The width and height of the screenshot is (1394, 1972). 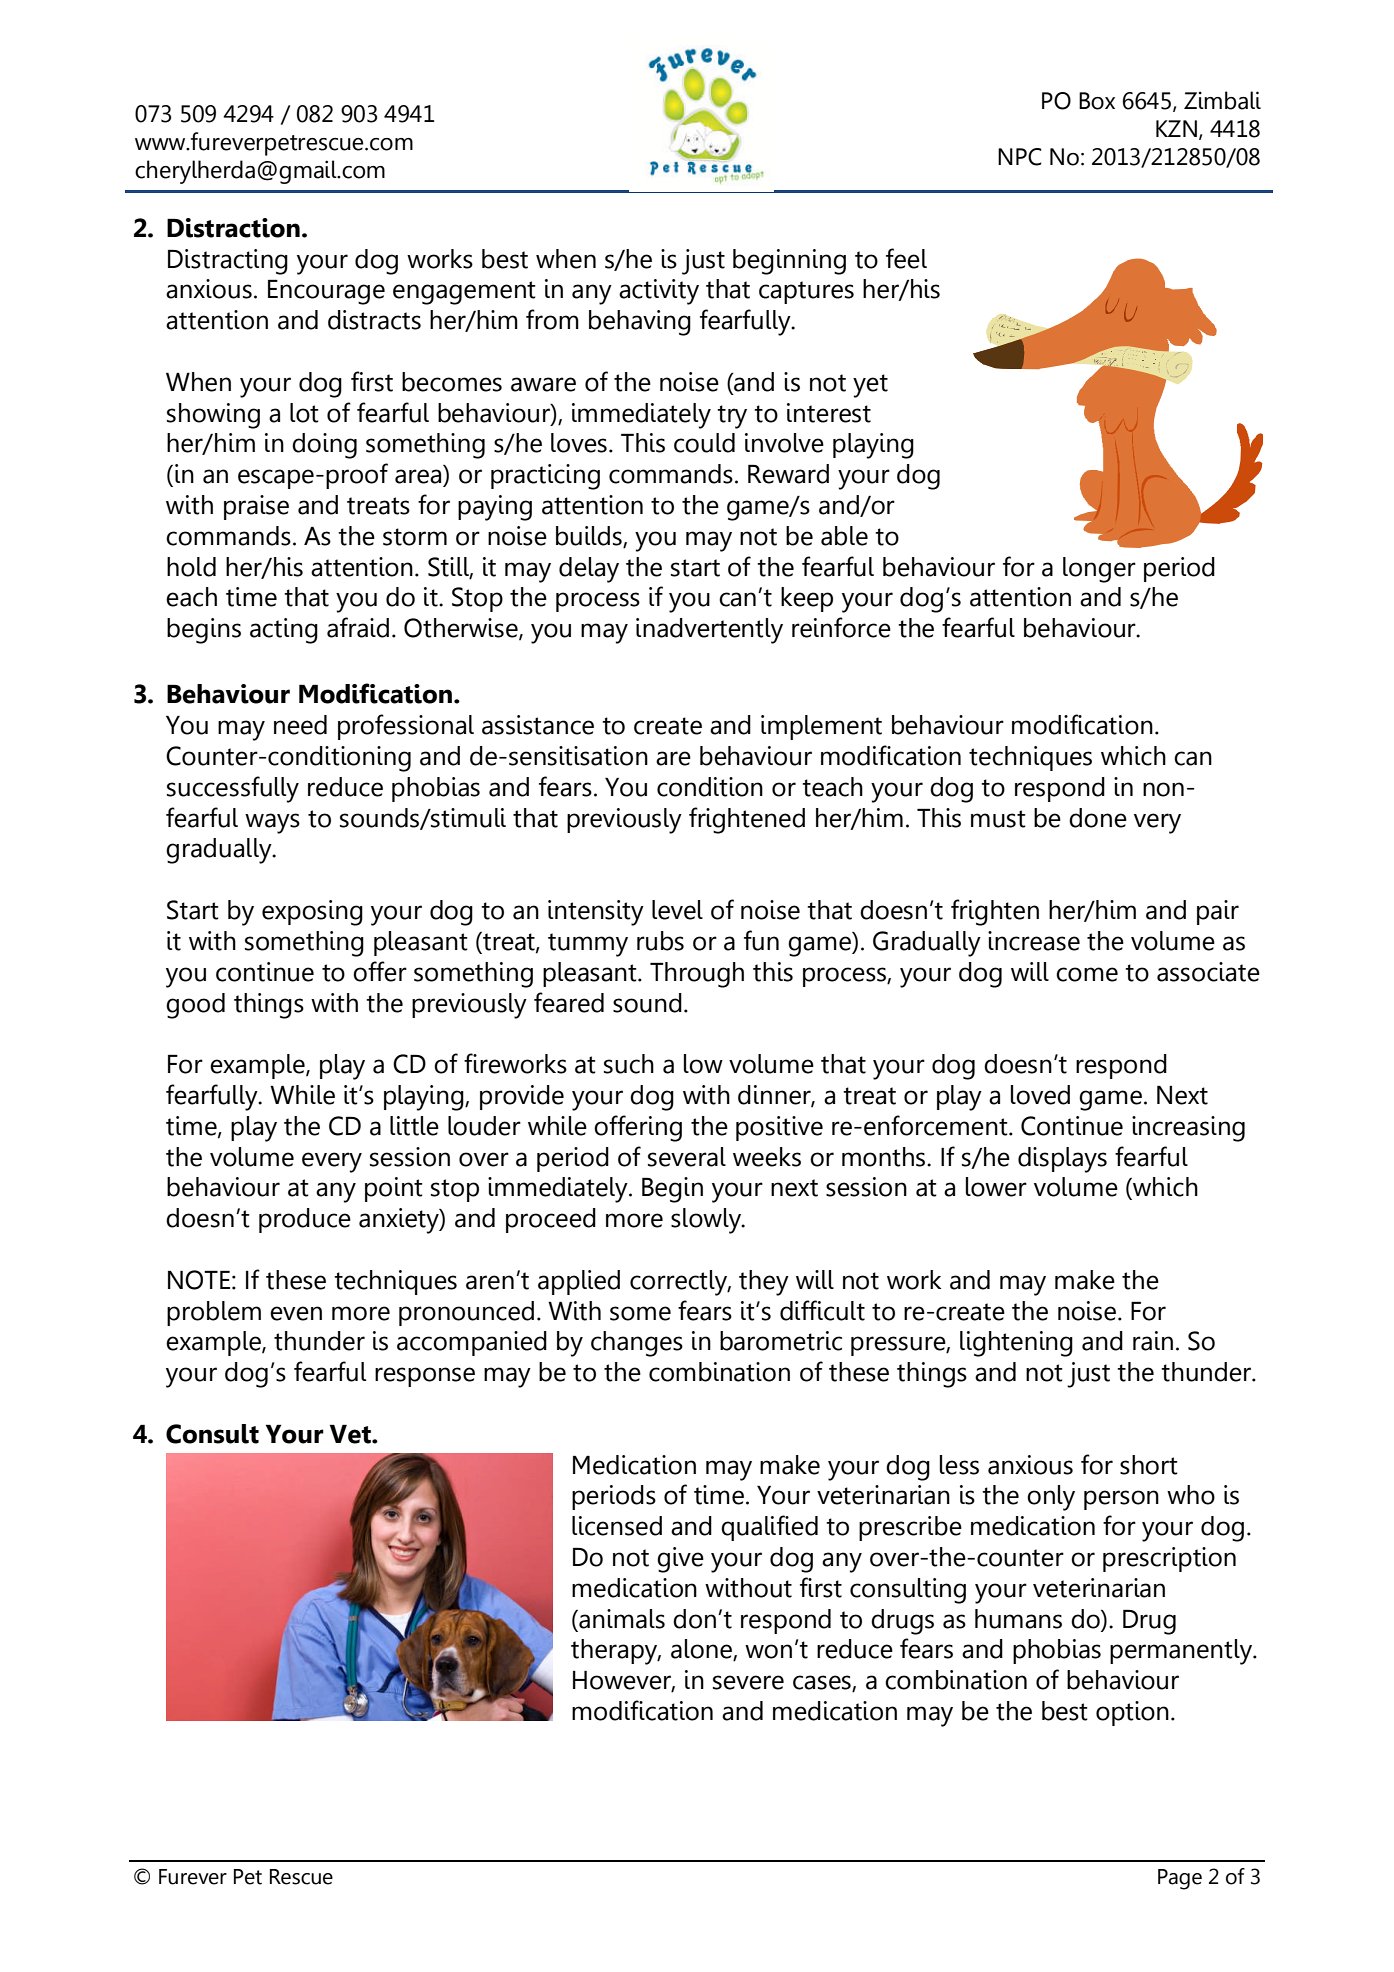 What do you see at coordinates (312, 913) in the screenshot?
I see `exposing` at bounding box center [312, 913].
